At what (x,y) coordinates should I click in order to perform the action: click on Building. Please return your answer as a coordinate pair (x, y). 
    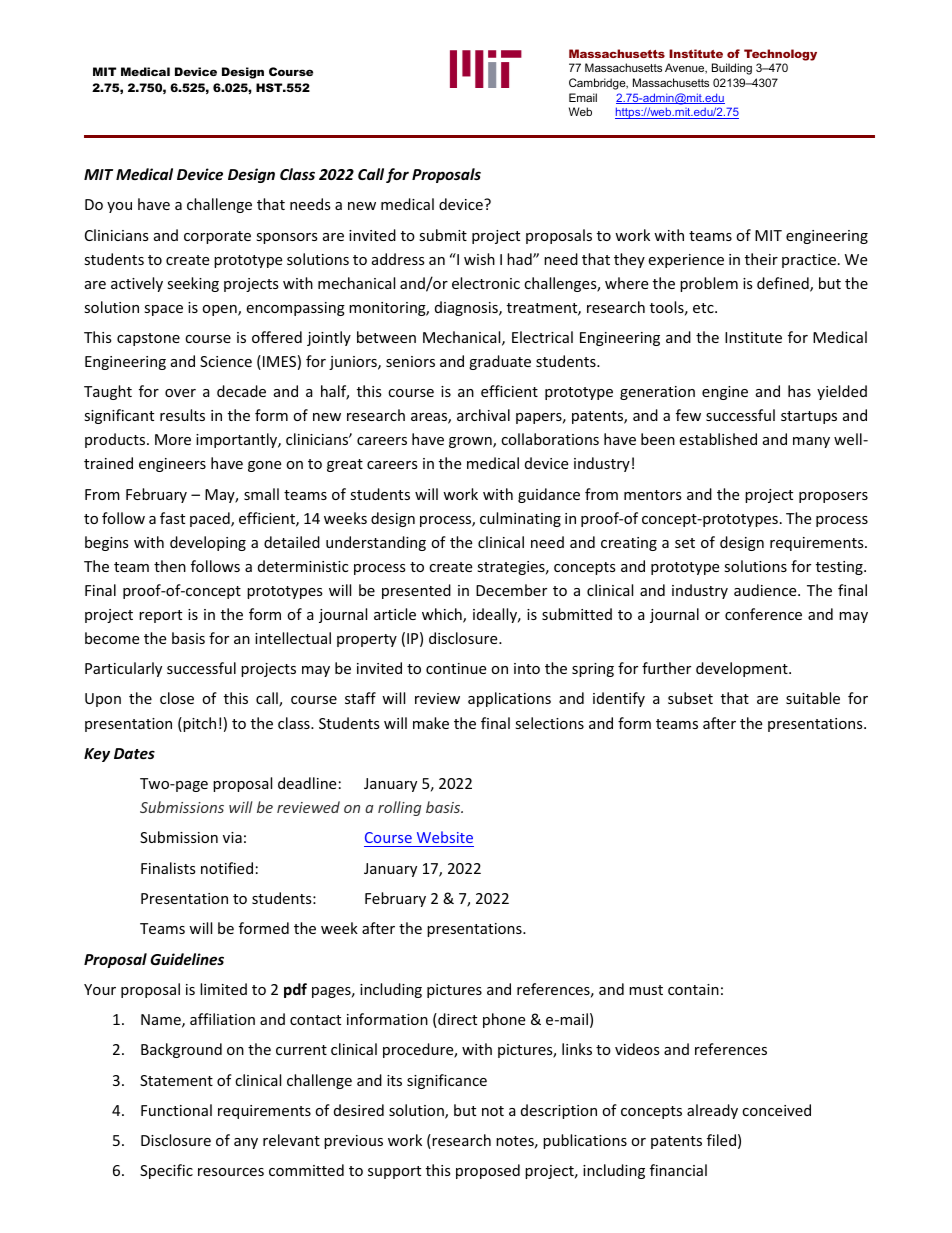
    Looking at the image, I should click on (732, 69).
